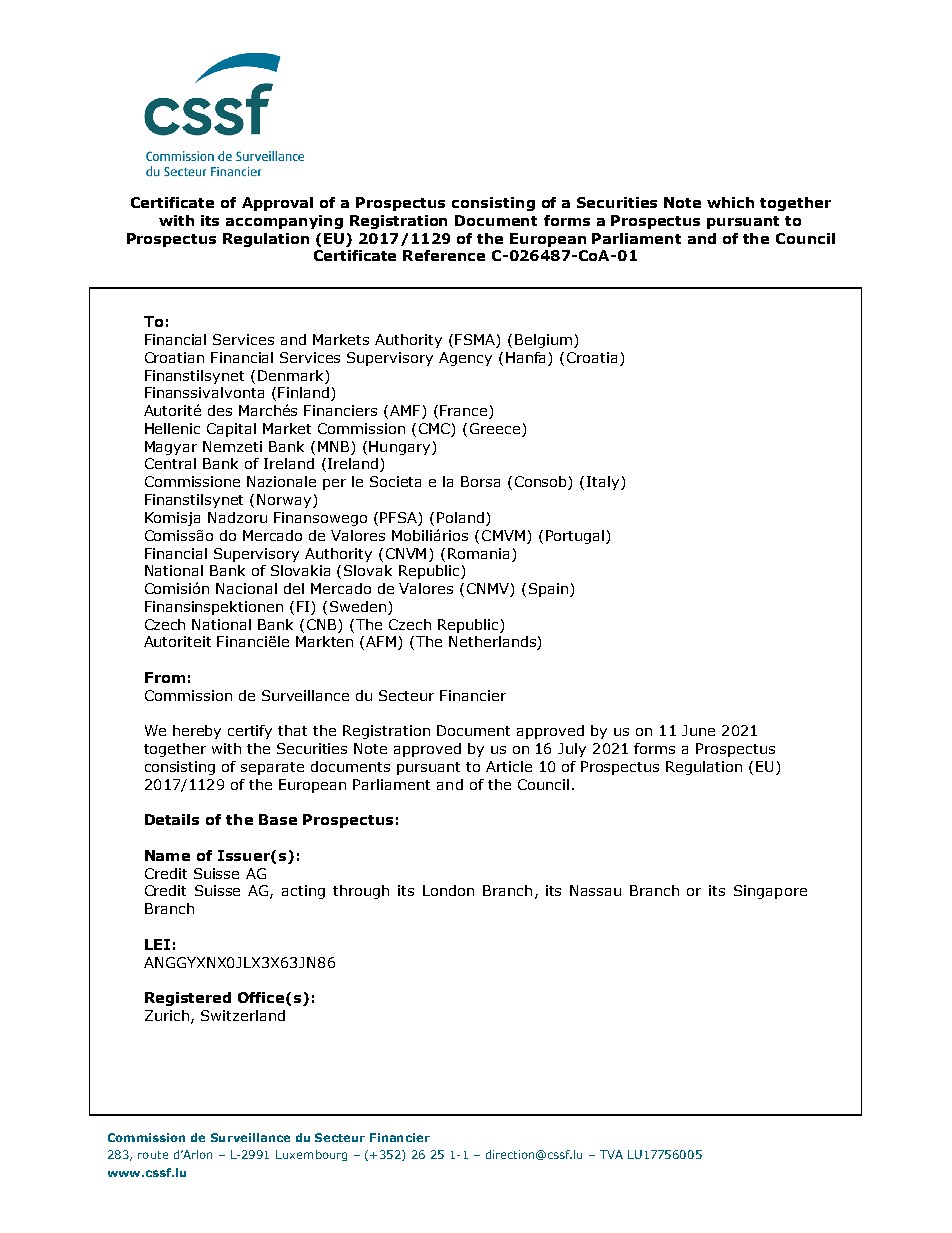 Image resolution: width=952 pixels, height=1233 pixels. I want to click on Italy, so click(604, 483).
